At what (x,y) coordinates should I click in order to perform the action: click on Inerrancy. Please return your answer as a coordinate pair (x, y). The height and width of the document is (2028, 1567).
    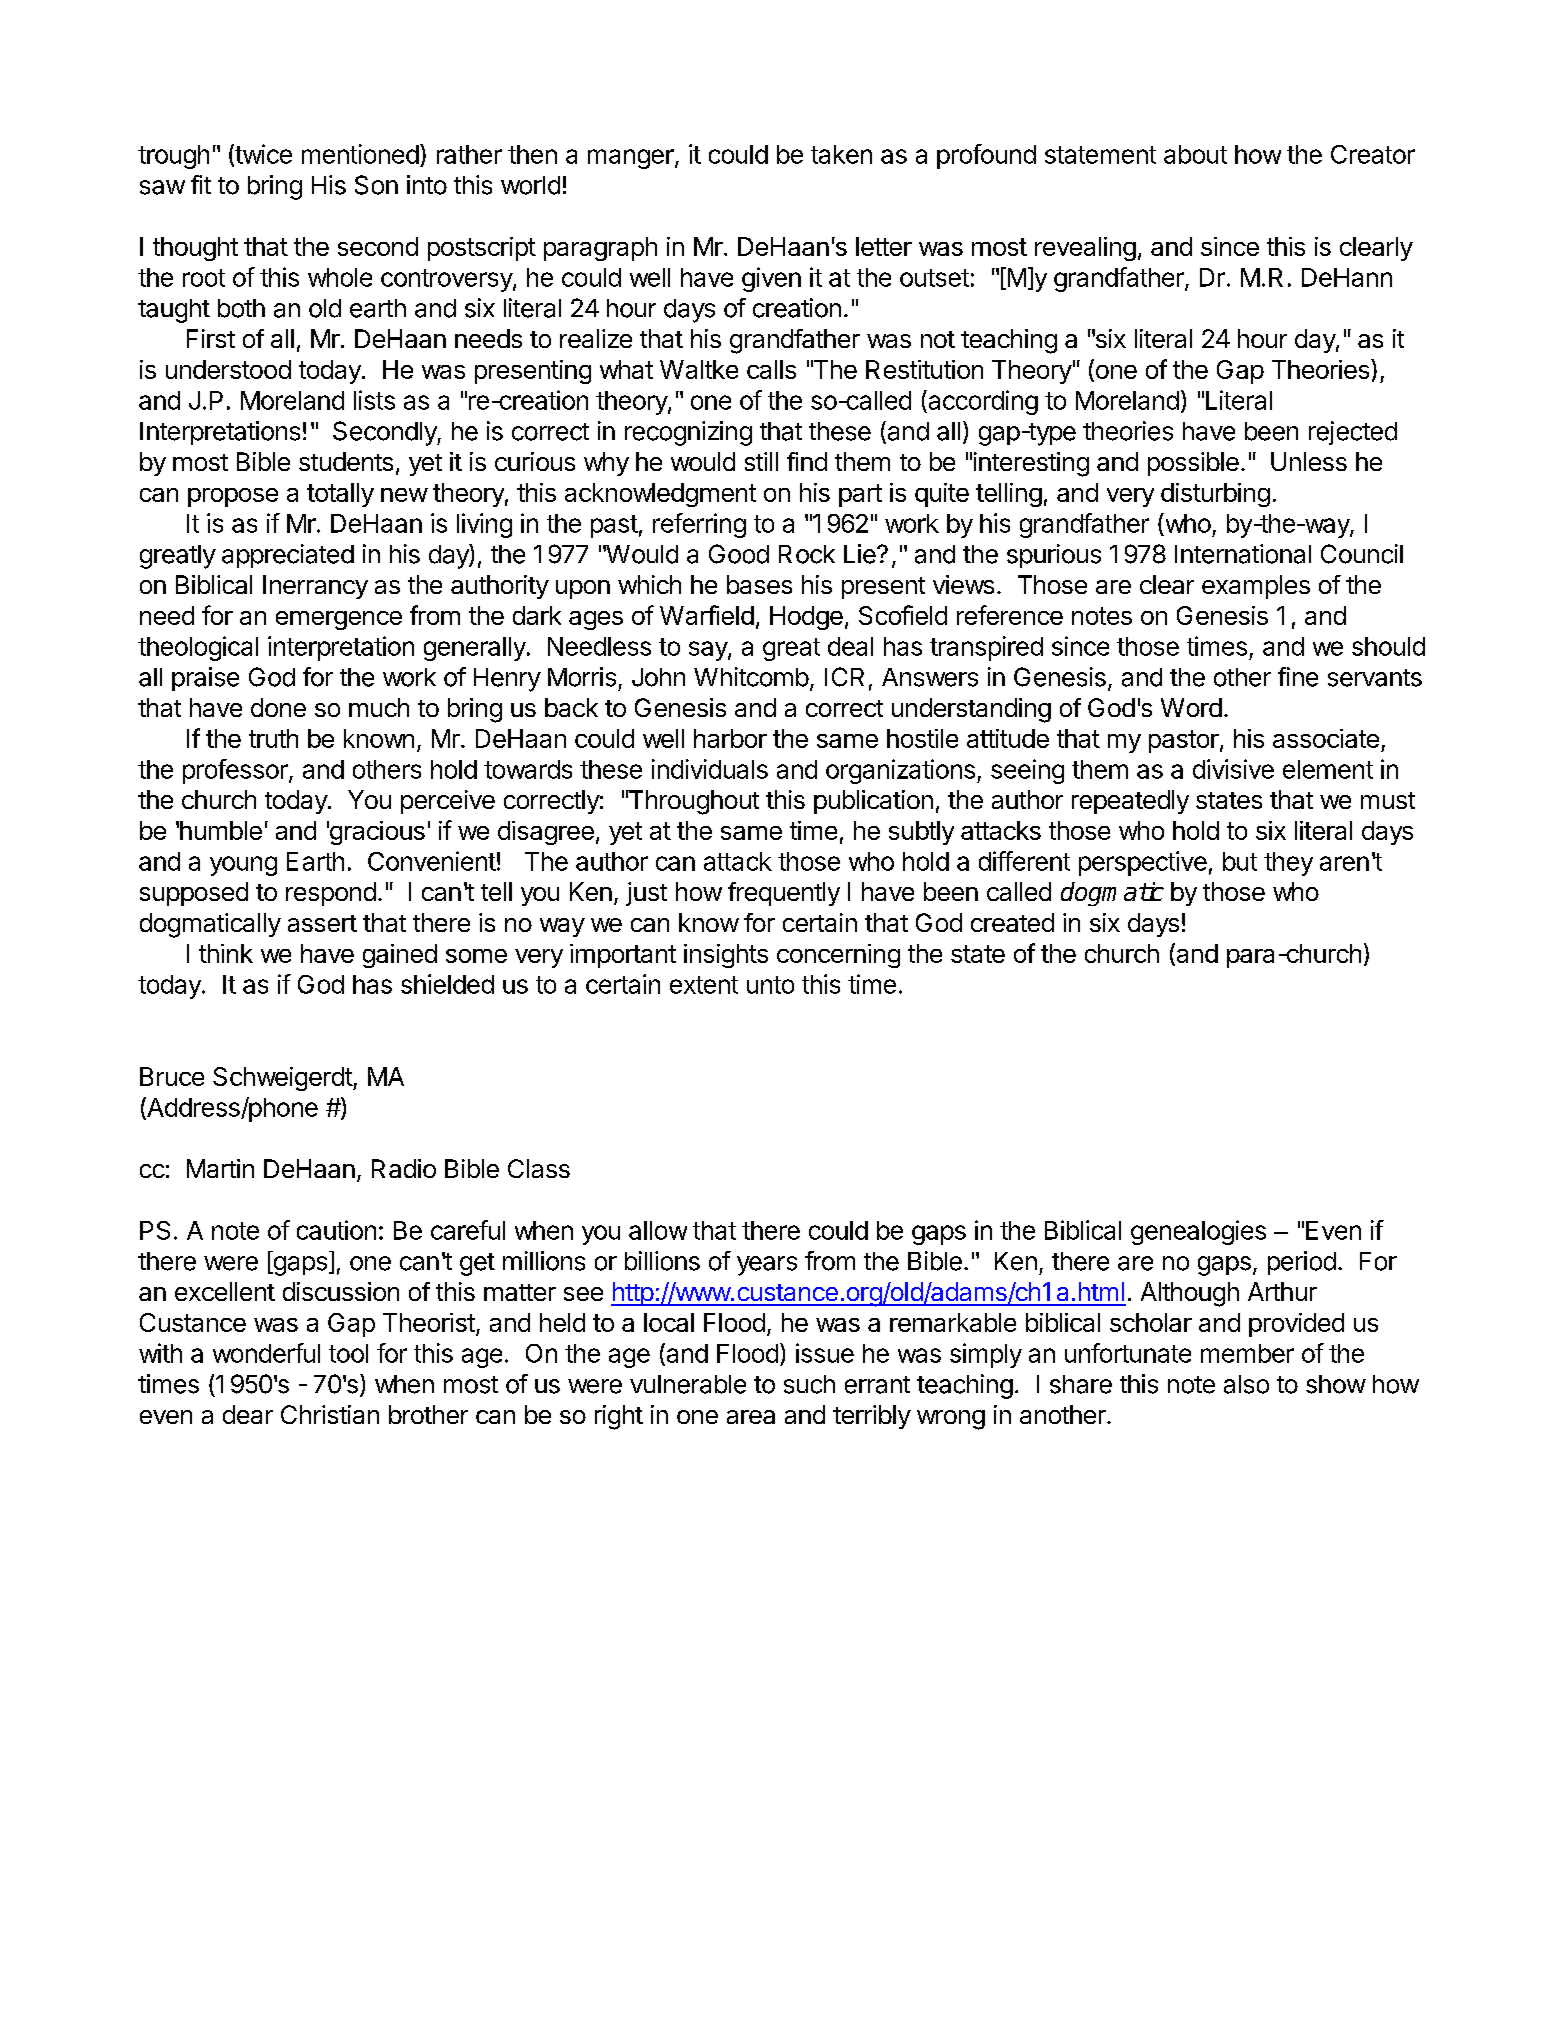
    Looking at the image, I should click on (315, 587).
